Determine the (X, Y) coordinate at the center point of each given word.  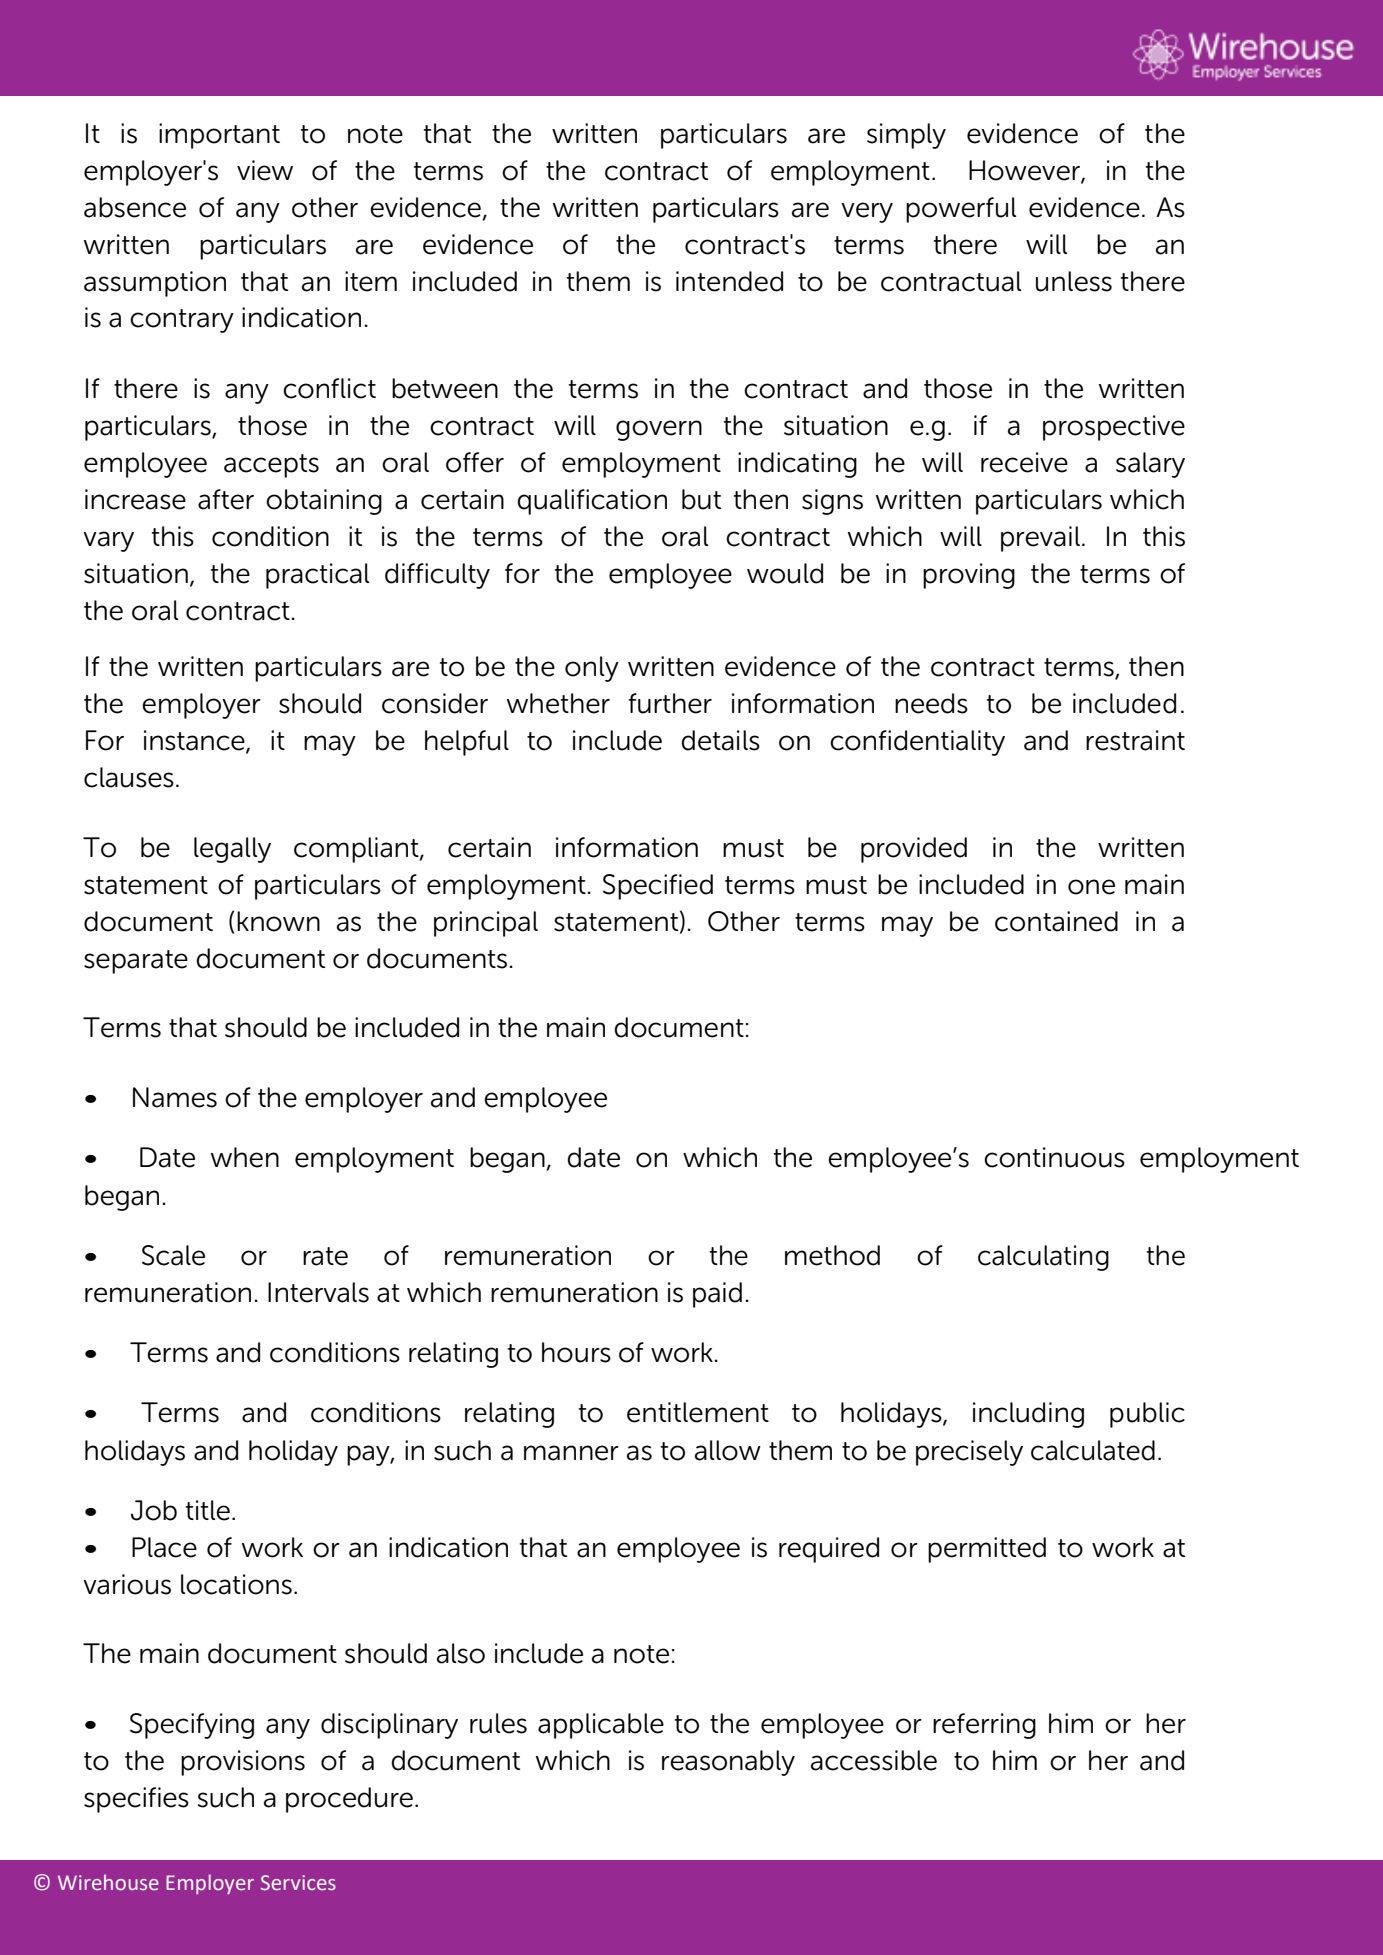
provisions (243, 1763)
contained (1056, 921)
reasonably (728, 1763)
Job (154, 1510)
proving (969, 576)
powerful (961, 210)
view (265, 170)
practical (318, 576)
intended (729, 281)
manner (571, 1453)
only (592, 669)
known (278, 921)
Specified (658, 887)
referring (984, 1726)
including (1028, 1415)
